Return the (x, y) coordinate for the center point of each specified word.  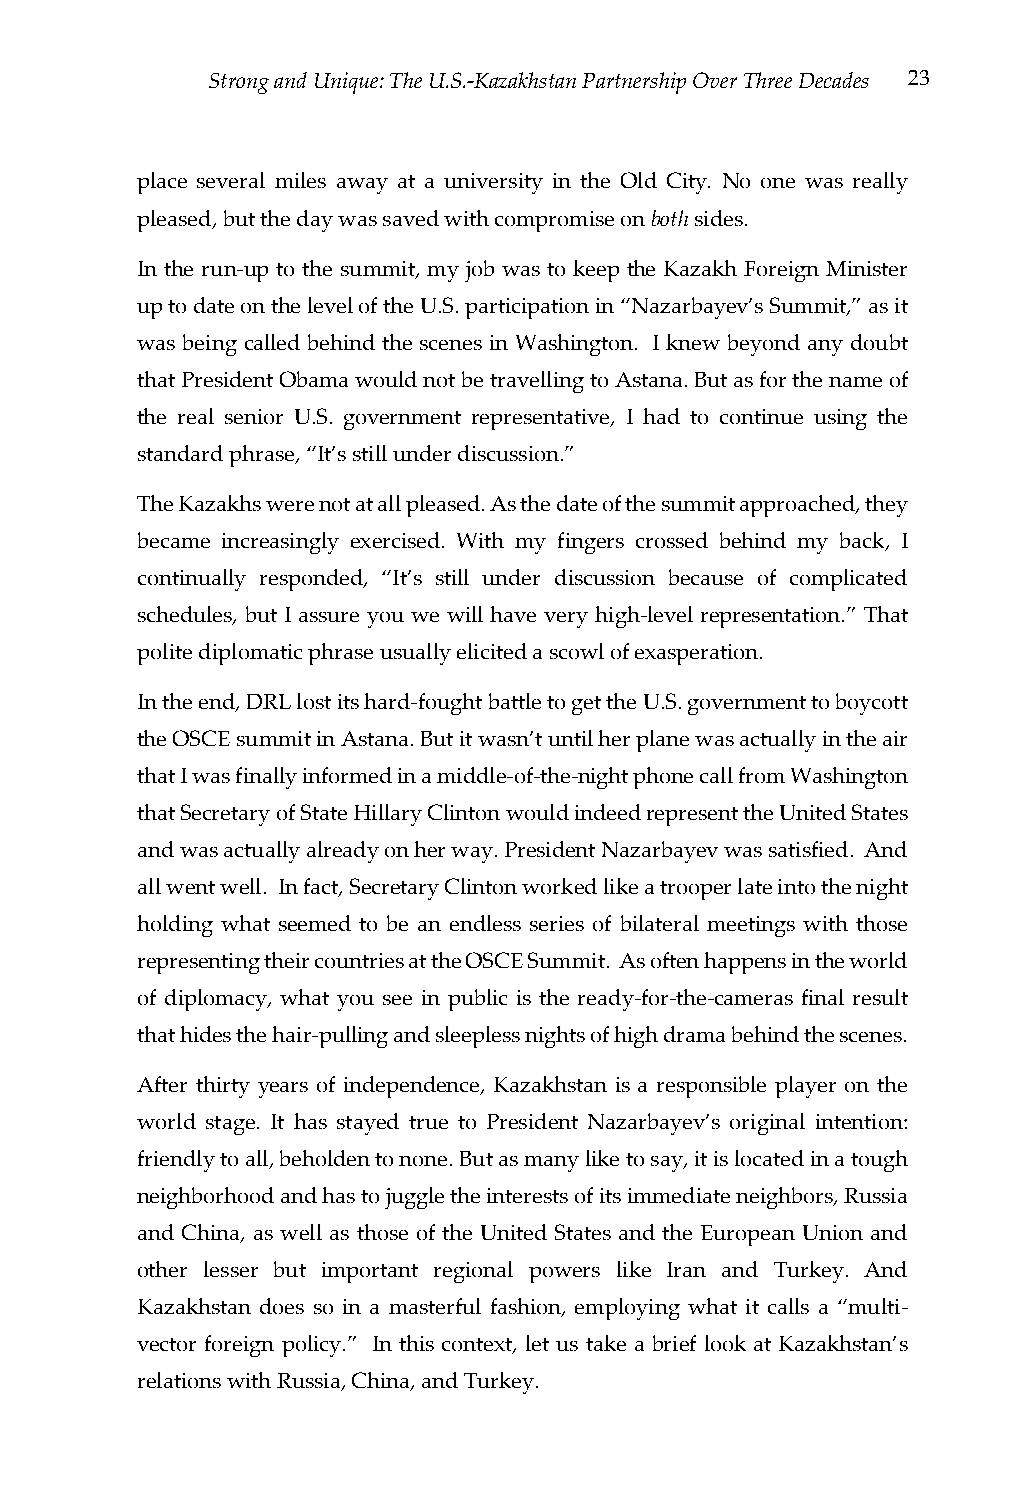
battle (515, 701)
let (537, 1343)
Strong (239, 83)
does (282, 1306)
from (762, 775)
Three (768, 80)
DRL (269, 701)
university (493, 183)
